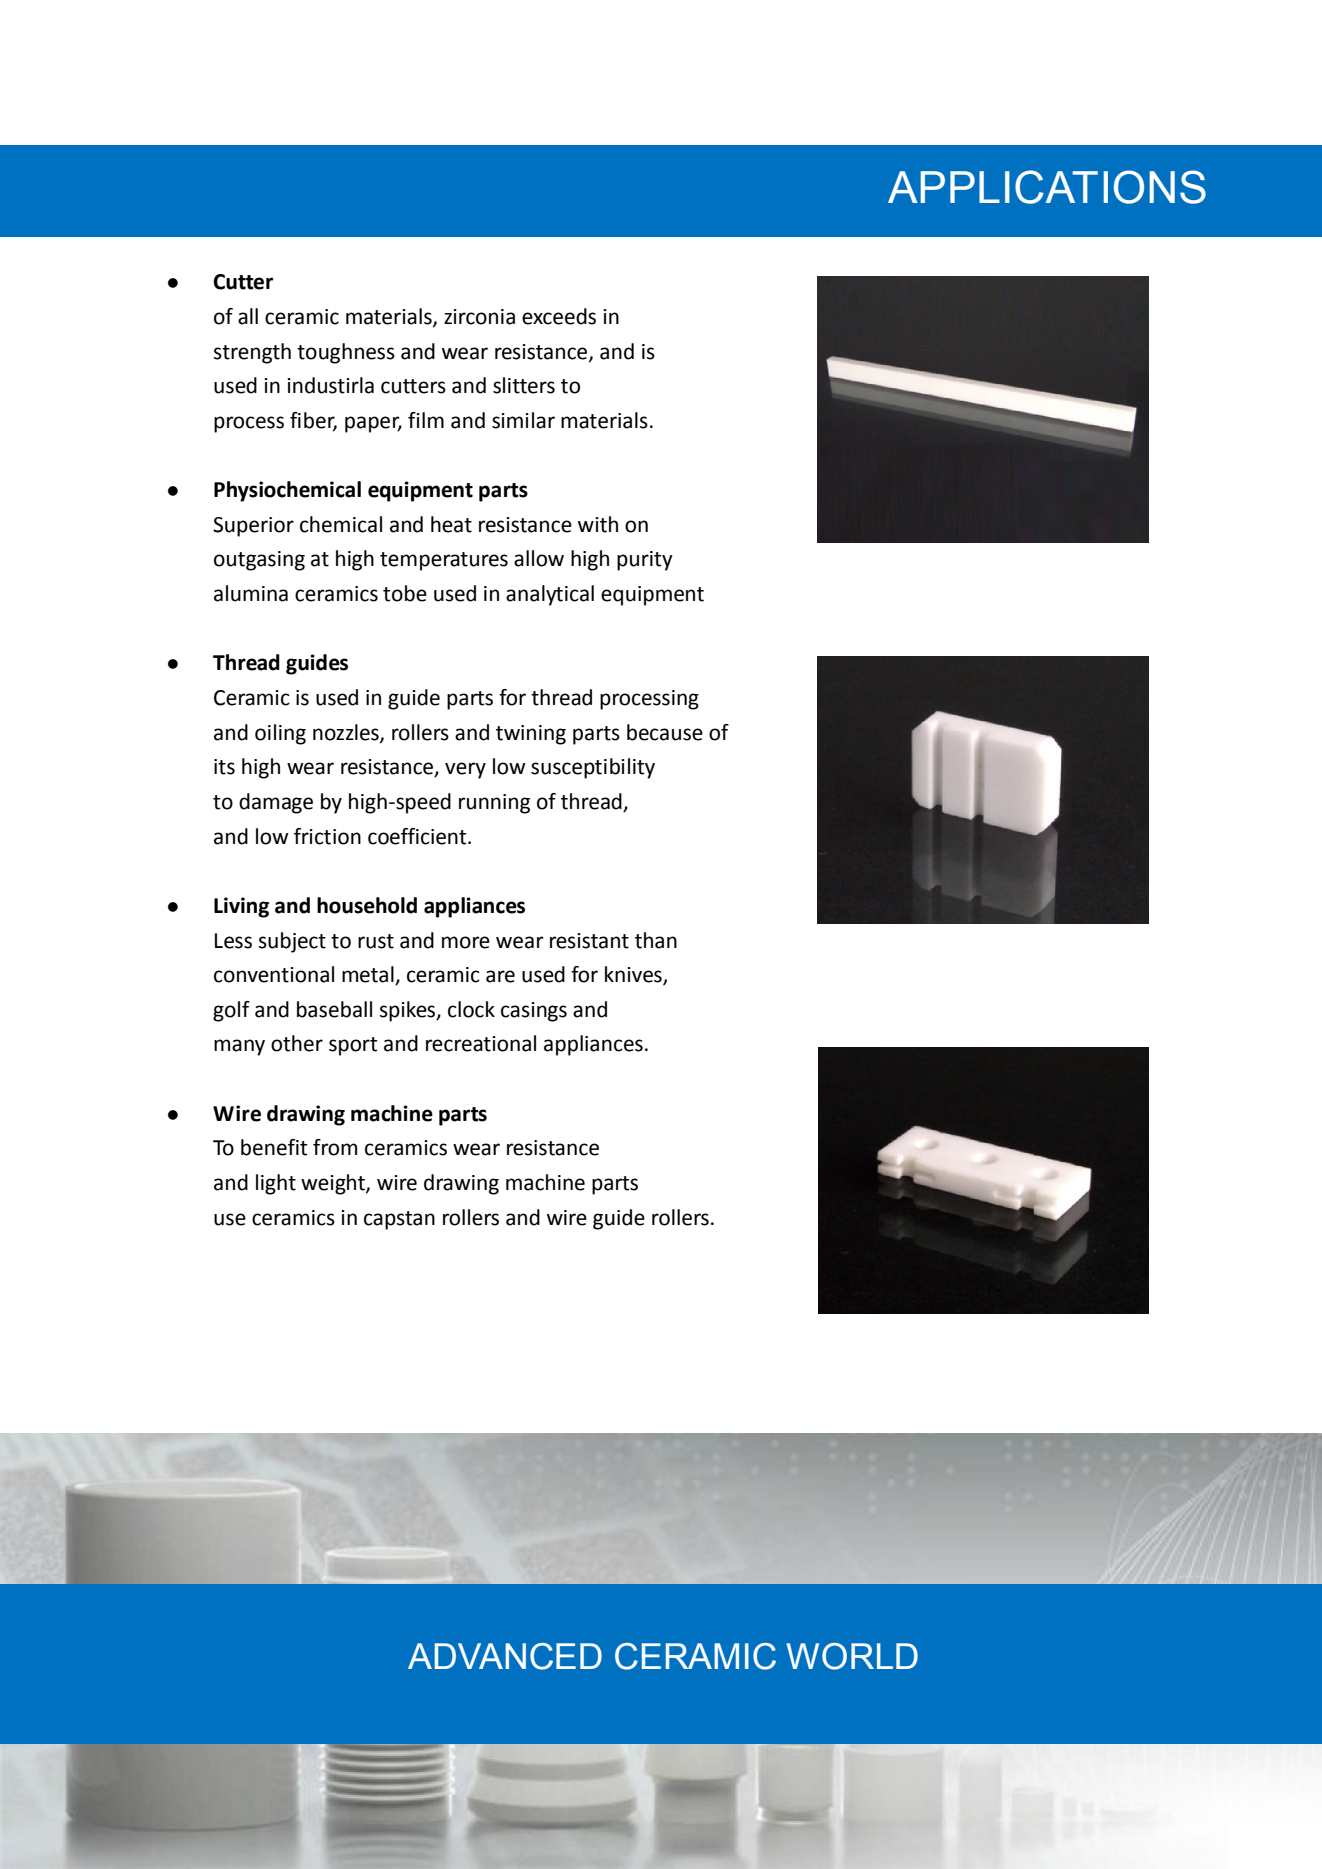 Image resolution: width=1322 pixels, height=1869 pixels. Describe the element at coordinates (346, 353) in the screenshot. I see `toughness` at that location.
